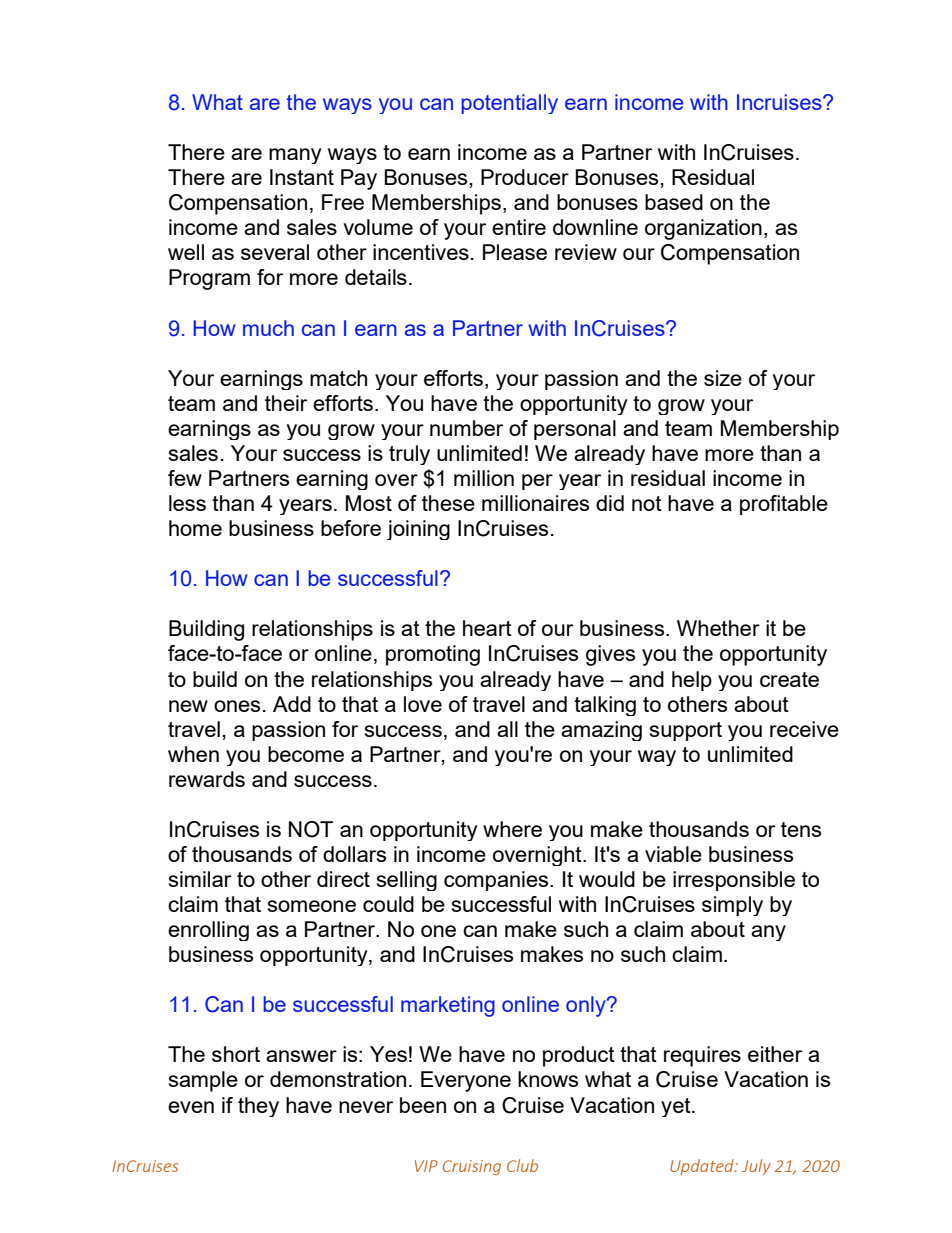 This screenshot has height=1233, width=952. I want to click on Whether, so click(718, 628).
